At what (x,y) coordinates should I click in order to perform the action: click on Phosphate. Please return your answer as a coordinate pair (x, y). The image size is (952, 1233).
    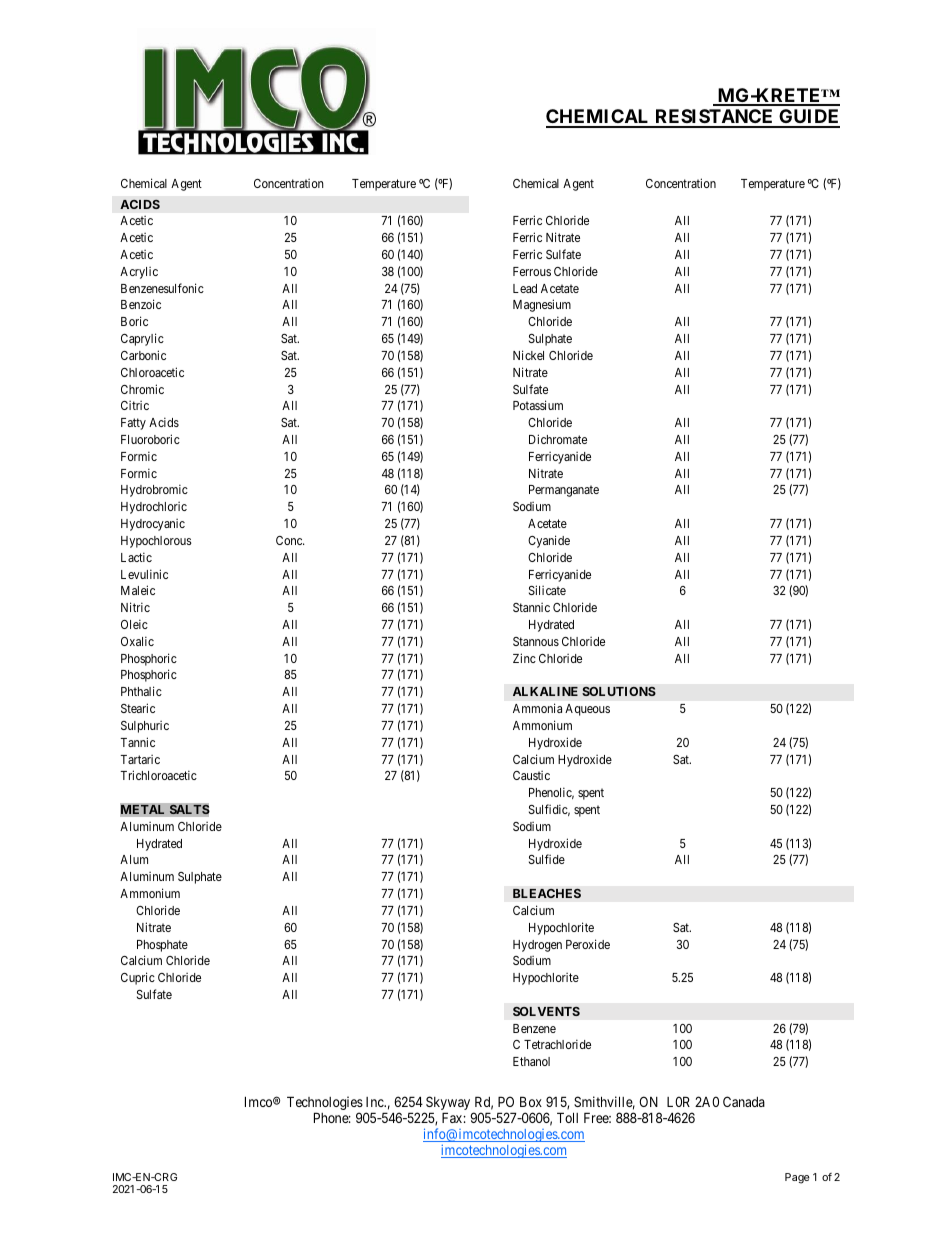
    Looking at the image, I should click on (162, 946).
